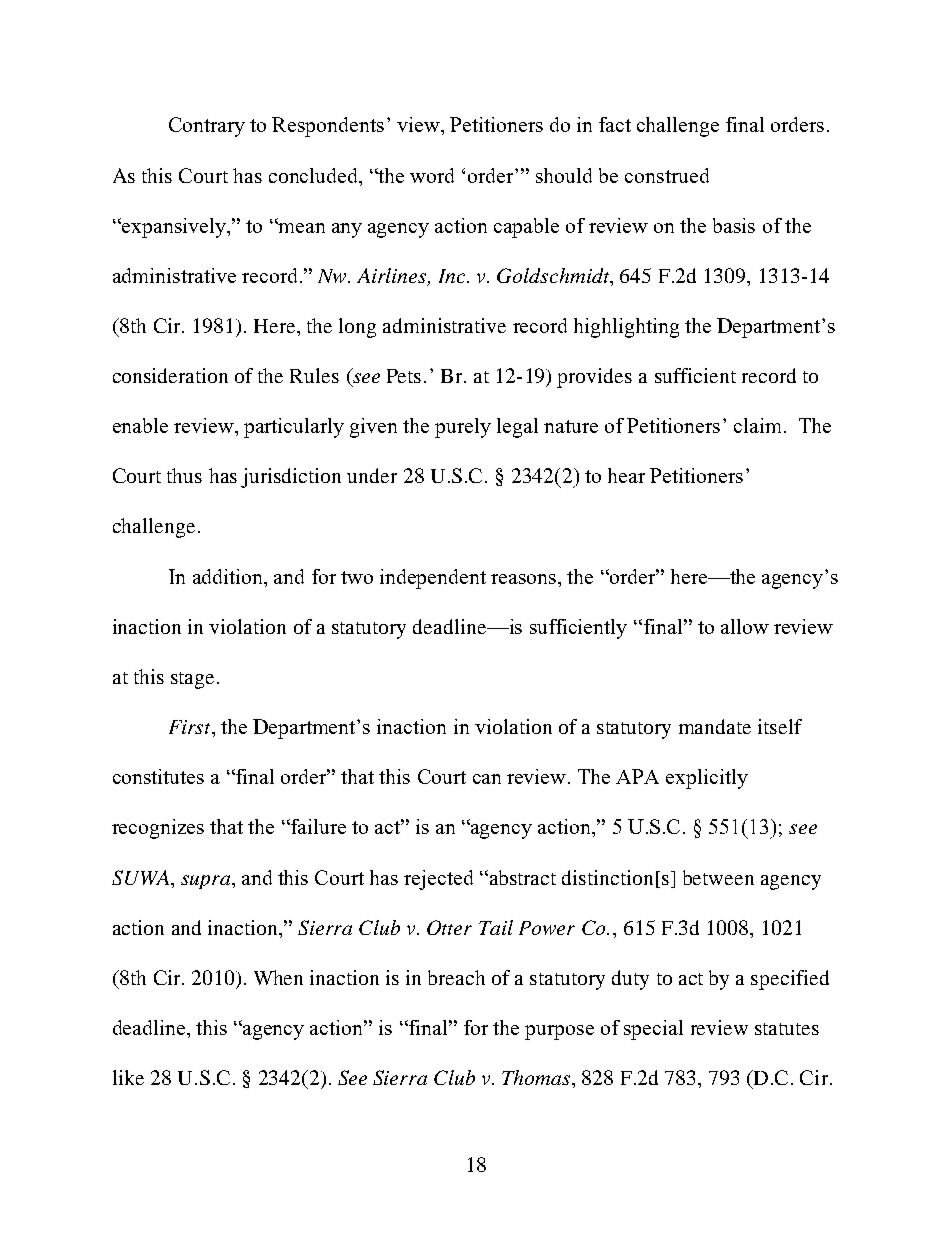 This screenshot has width=952, height=1233. What do you see at coordinates (745, 626) in the screenshot?
I see `allow` at bounding box center [745, 626].
